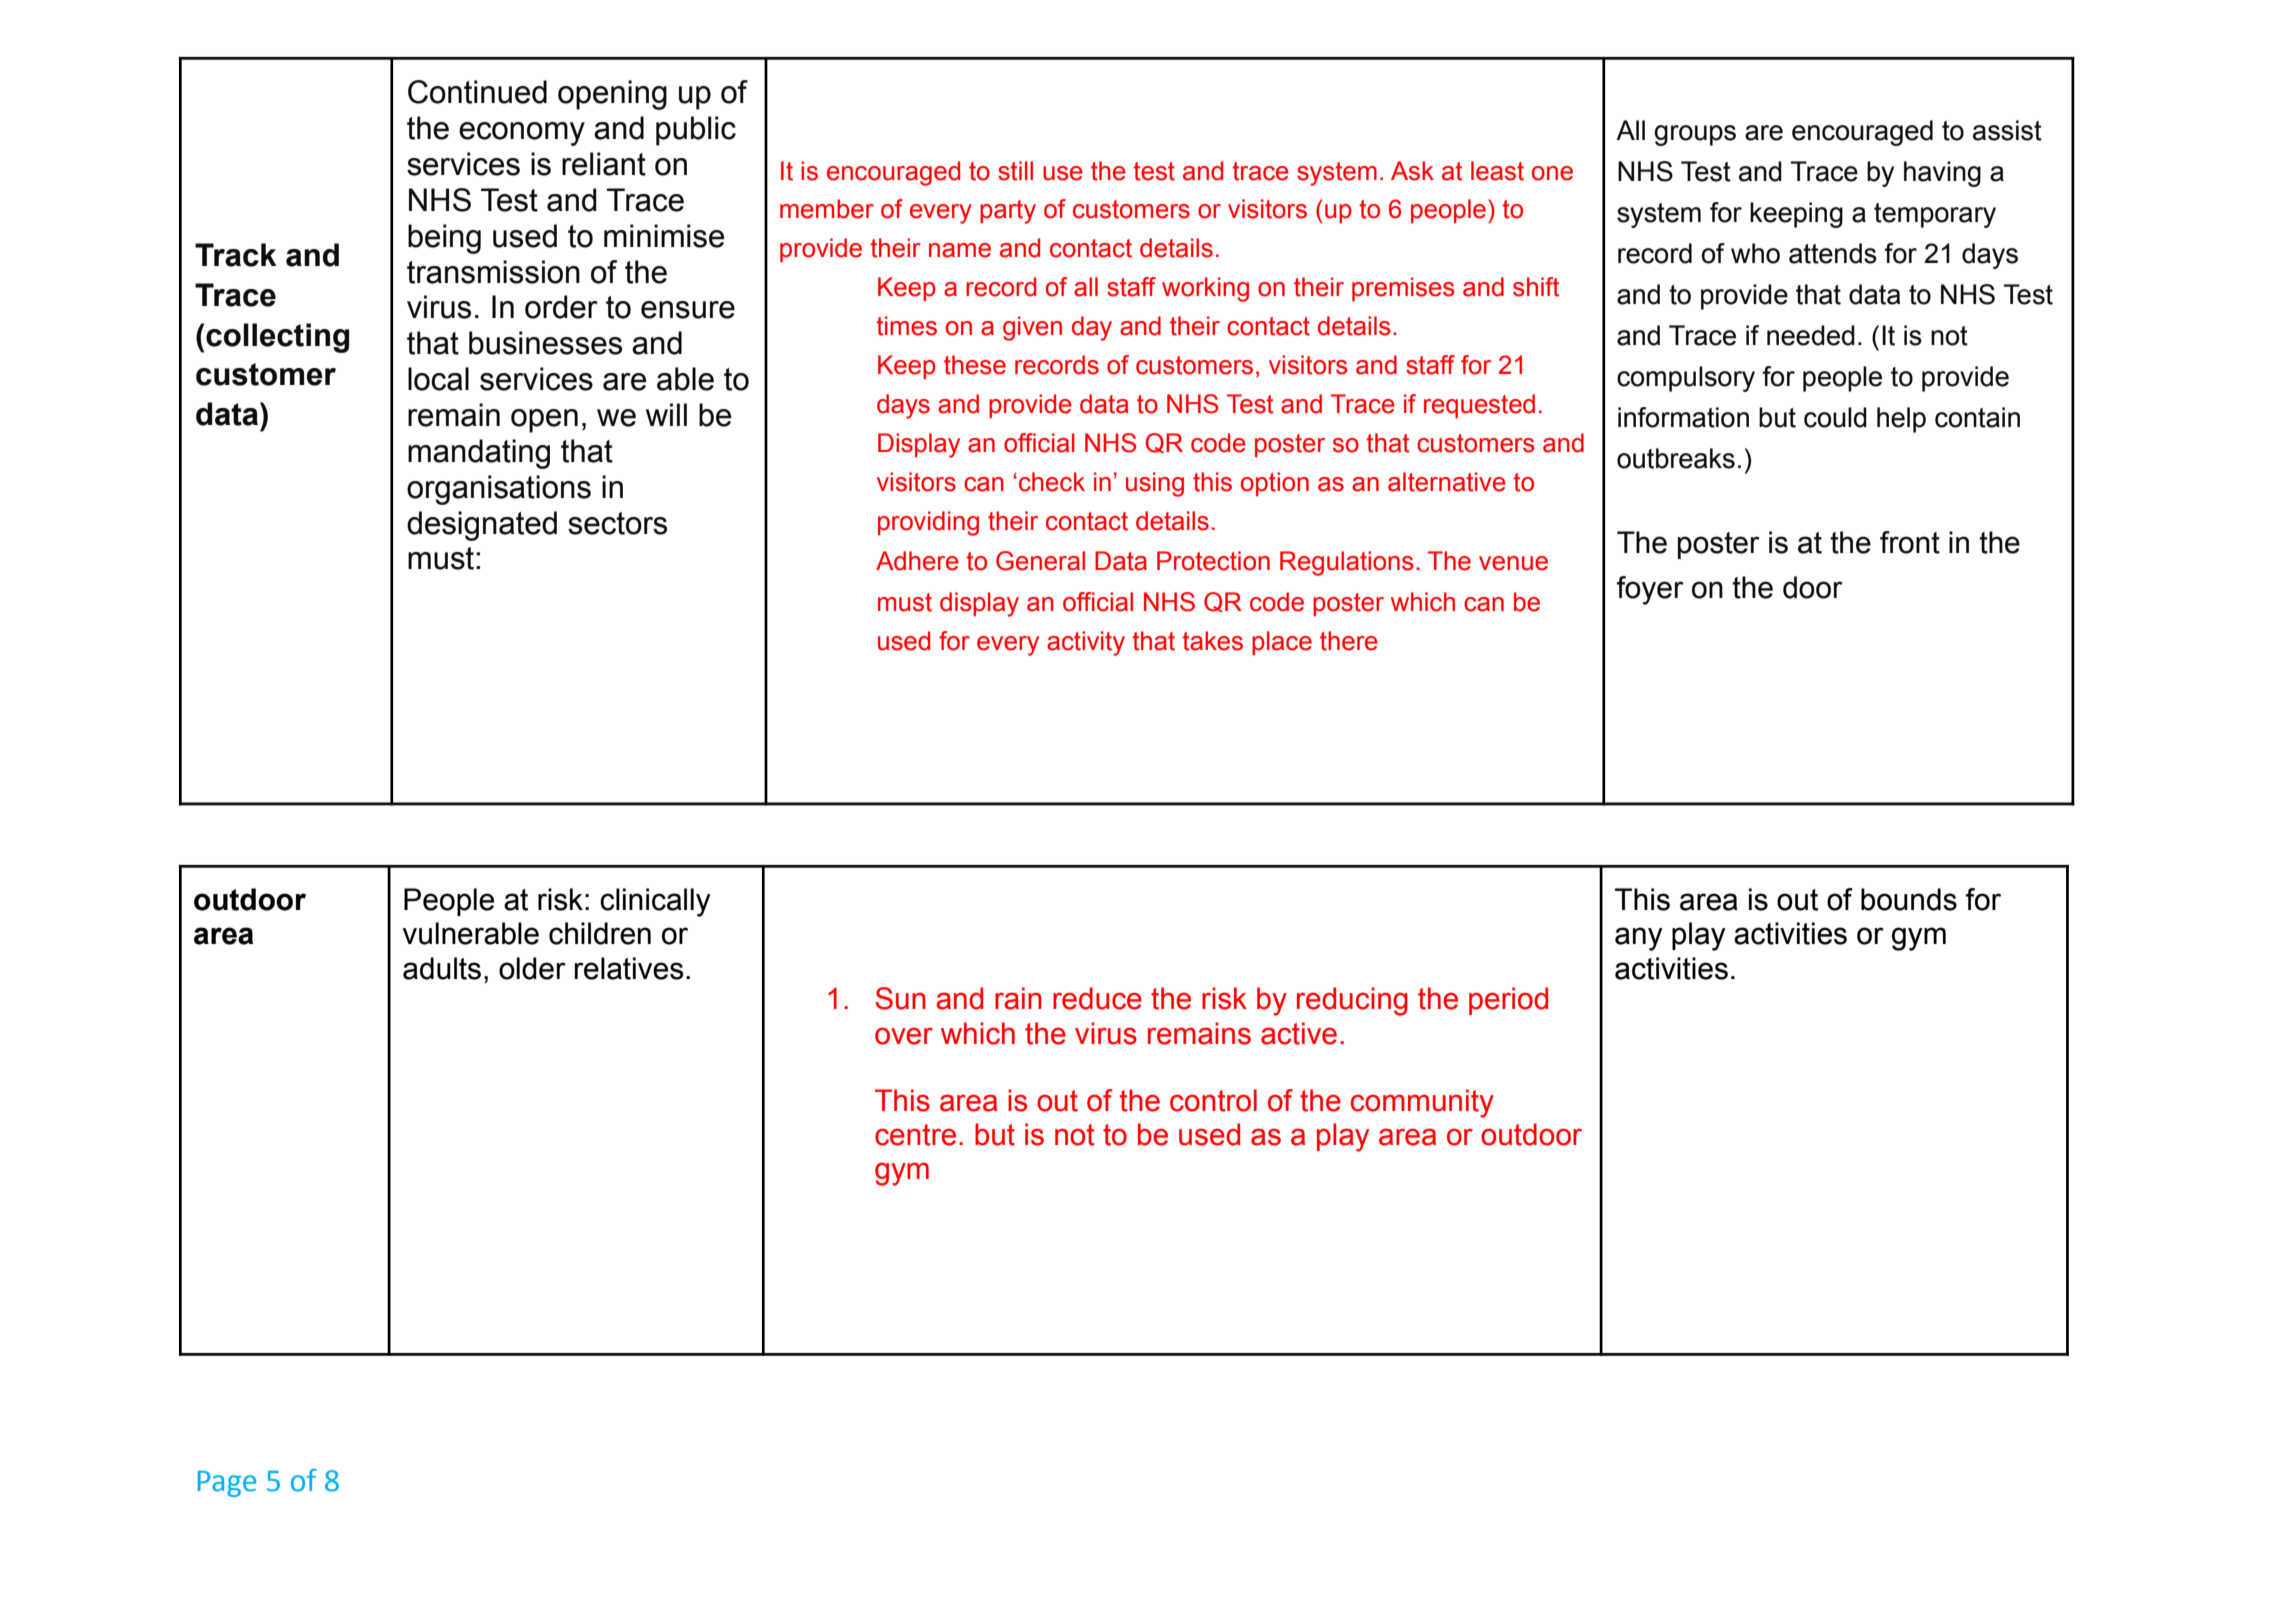  Describe the element at coordinates (522, 134) in the screenshot. I see `economy` at that location.
